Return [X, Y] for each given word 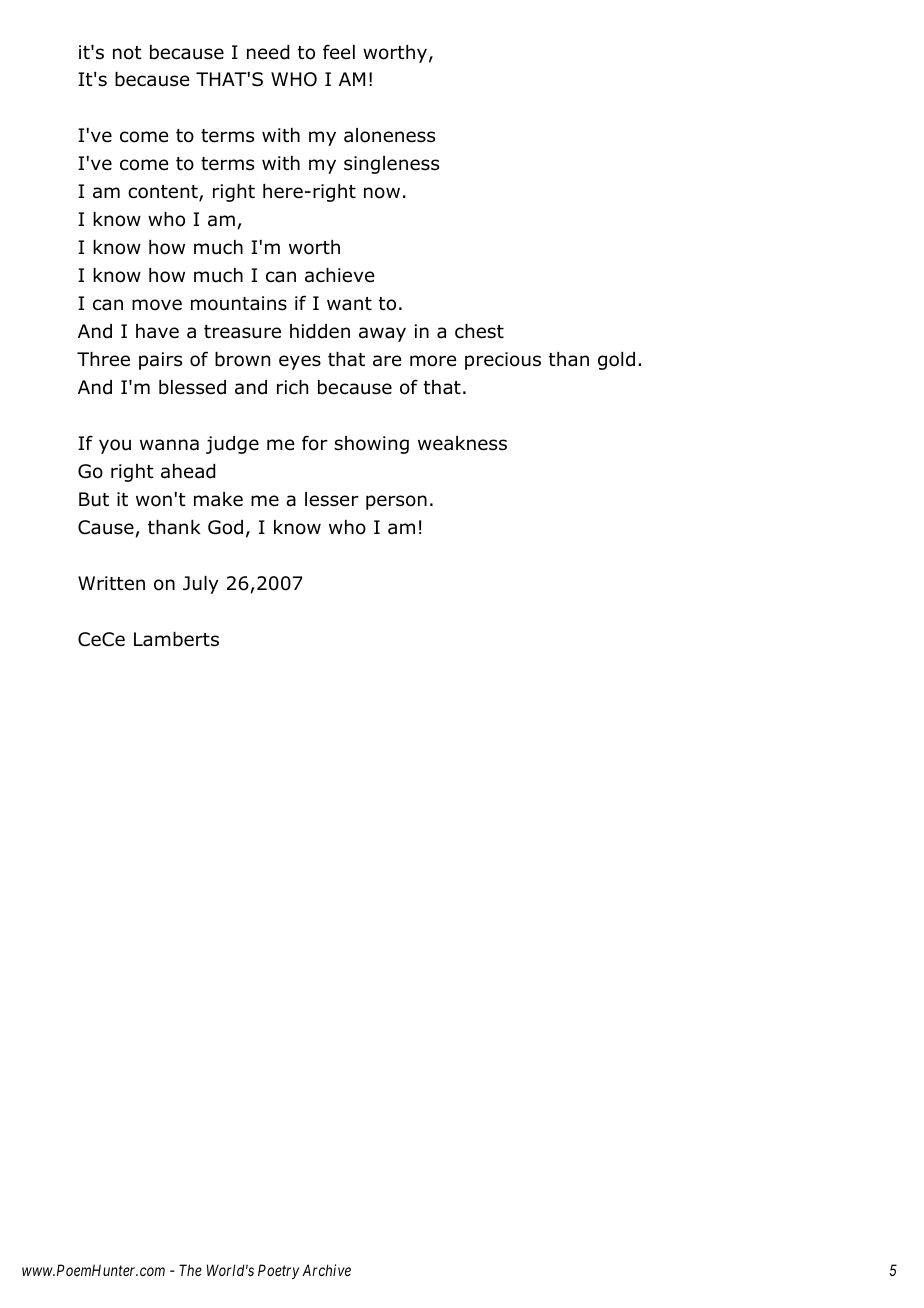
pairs [160, 361]
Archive [326, 1270]
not [127, 53]
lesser [332, 499]
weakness [462, 443]
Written [111, 583]
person [396, 502]
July [200, 585]
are [387, 361]
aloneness [389, 135]
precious [503, 361]
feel [339, 52]
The [190, 1270]
